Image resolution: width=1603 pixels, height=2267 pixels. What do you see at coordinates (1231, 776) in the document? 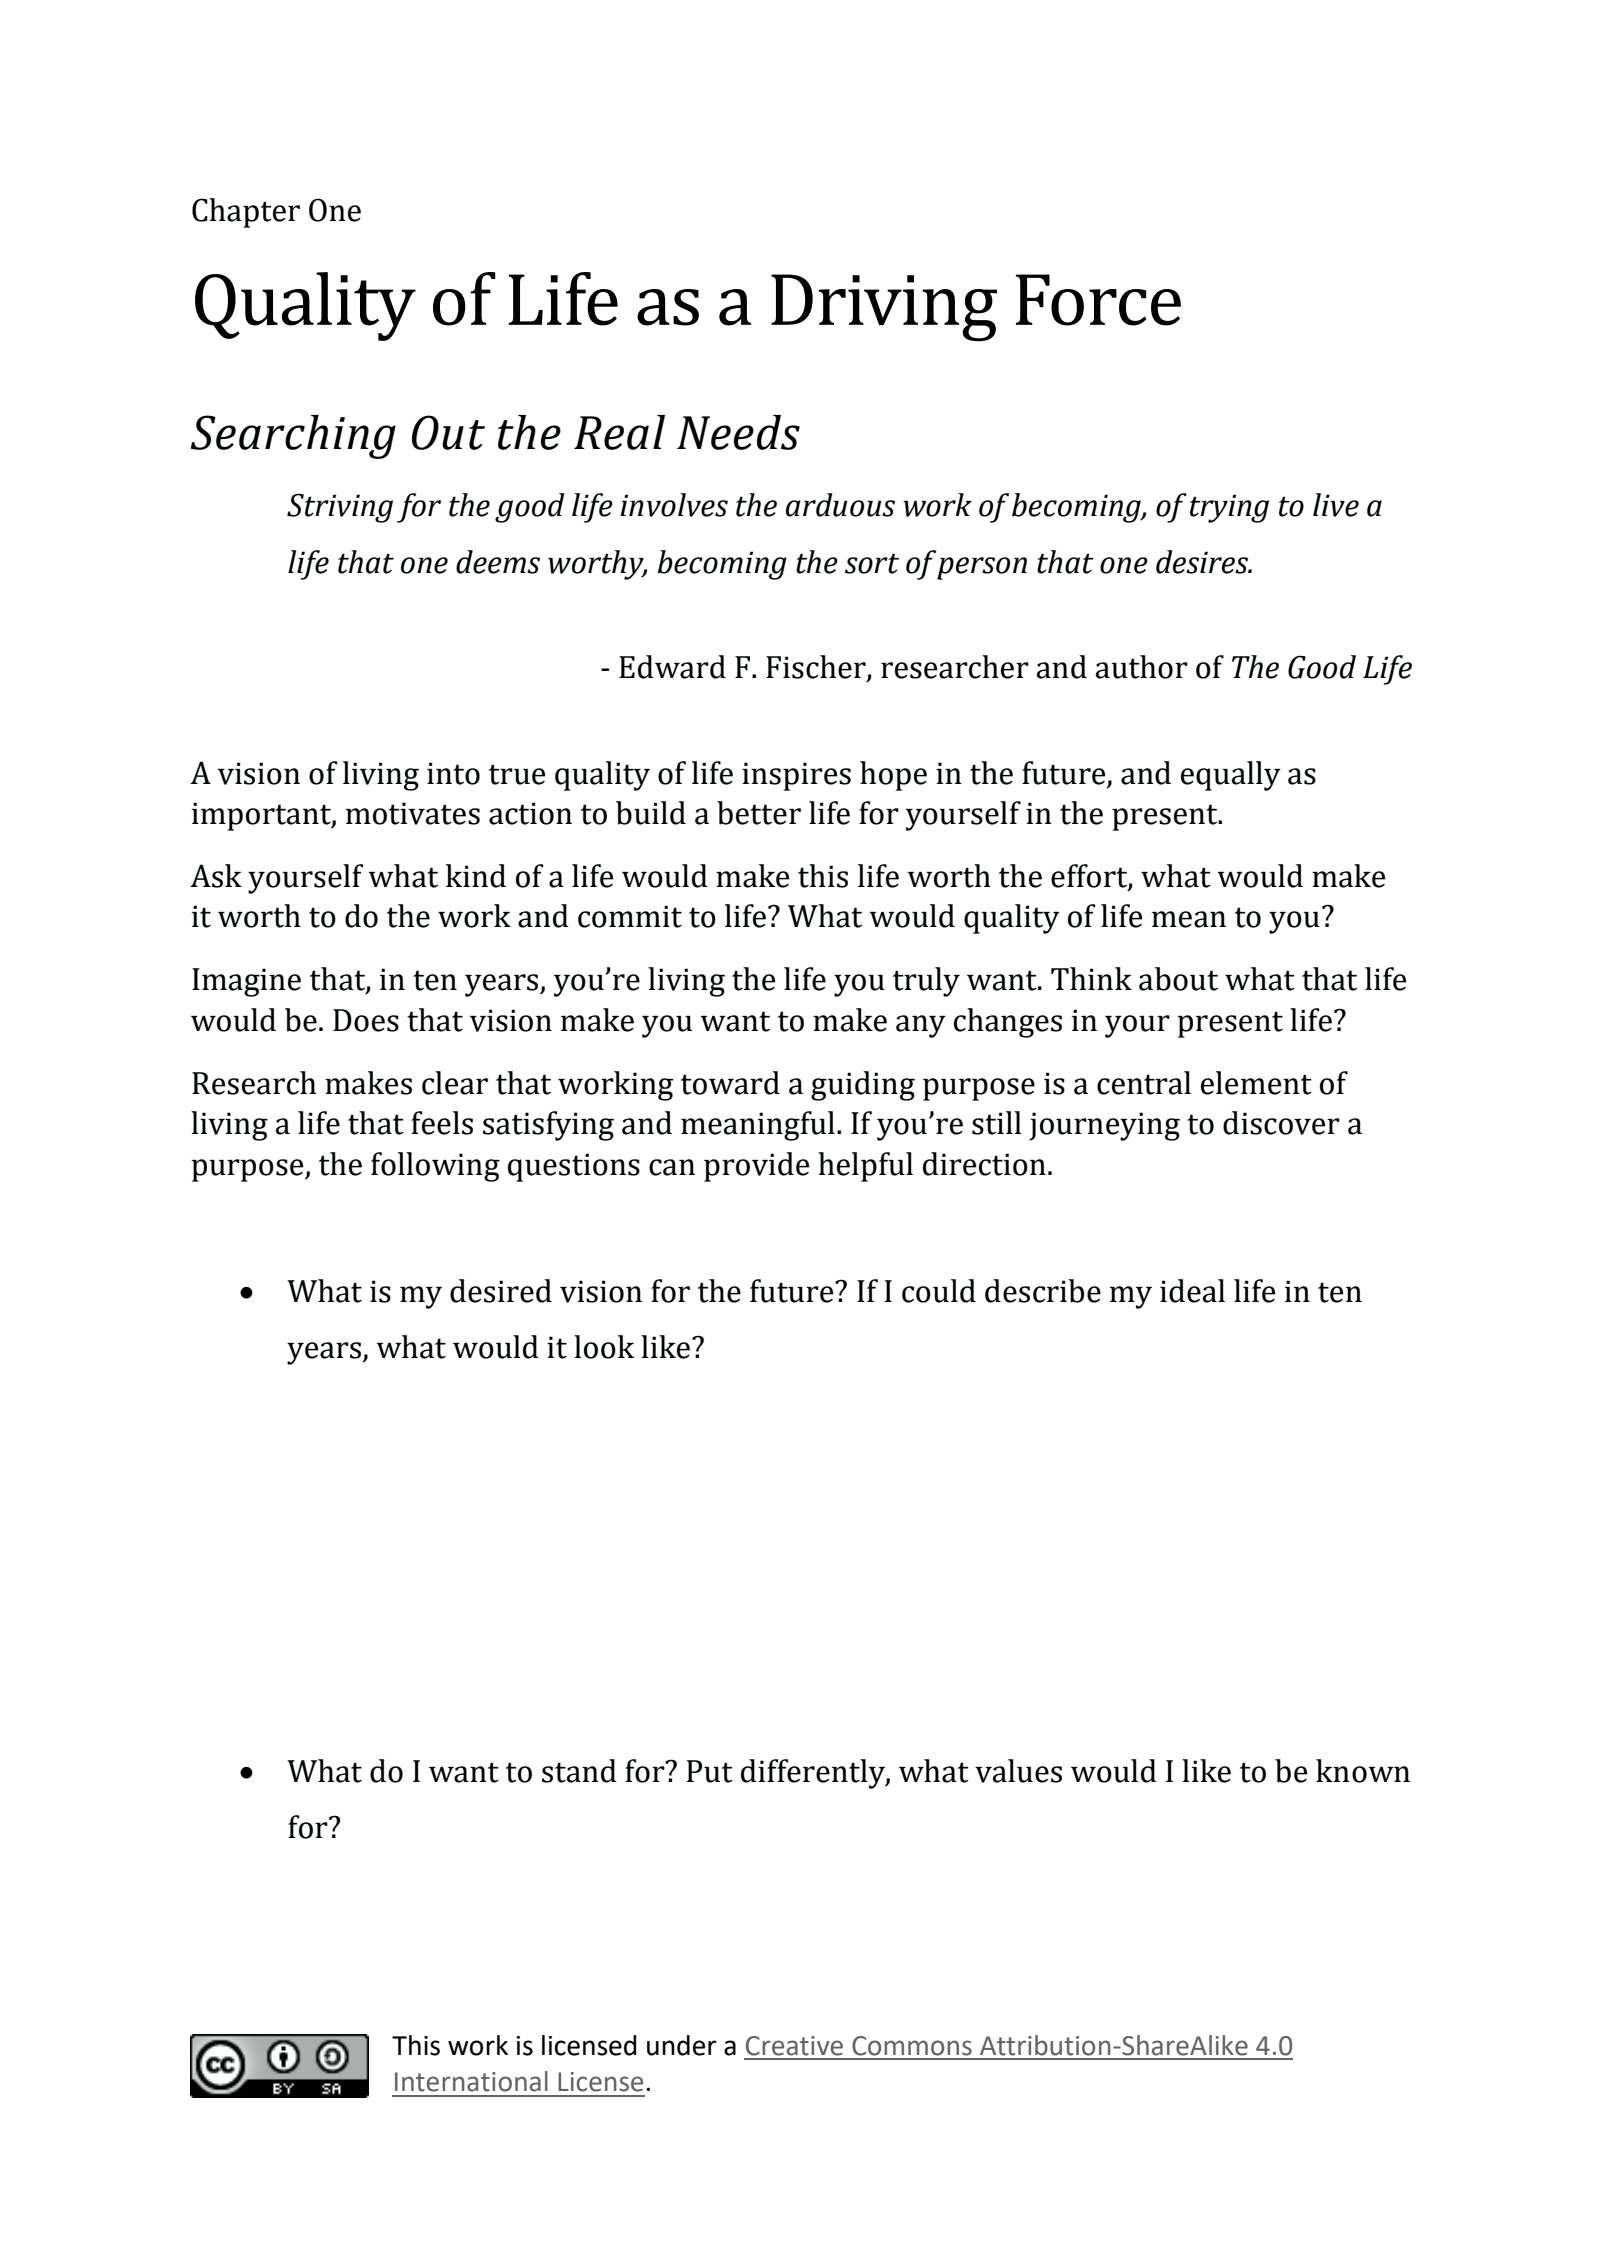
I see `equally` at bounding box center [1231, 776].
